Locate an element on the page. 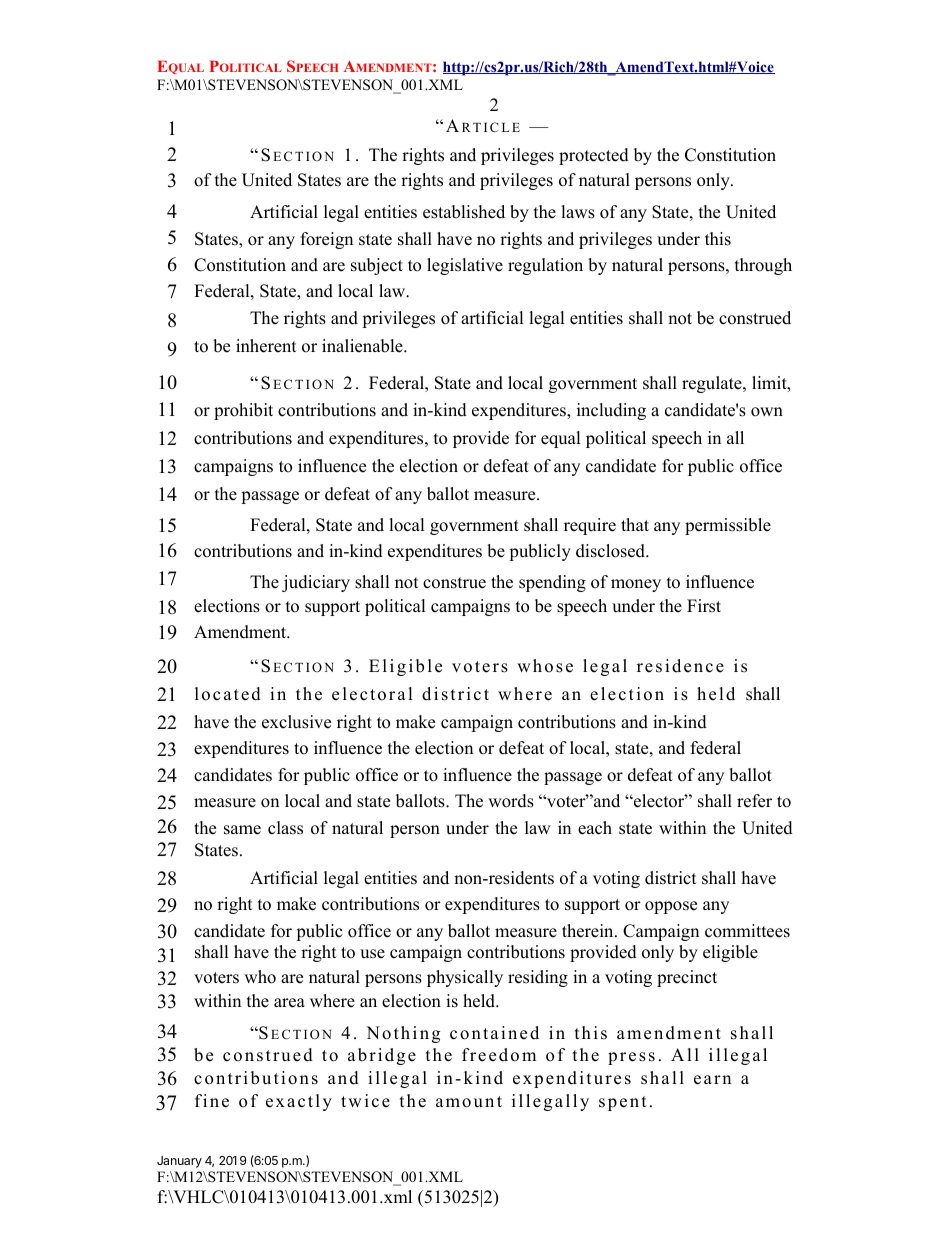 The height and width of the image is (1233, 952). established is located at coordinates (464, 212).
